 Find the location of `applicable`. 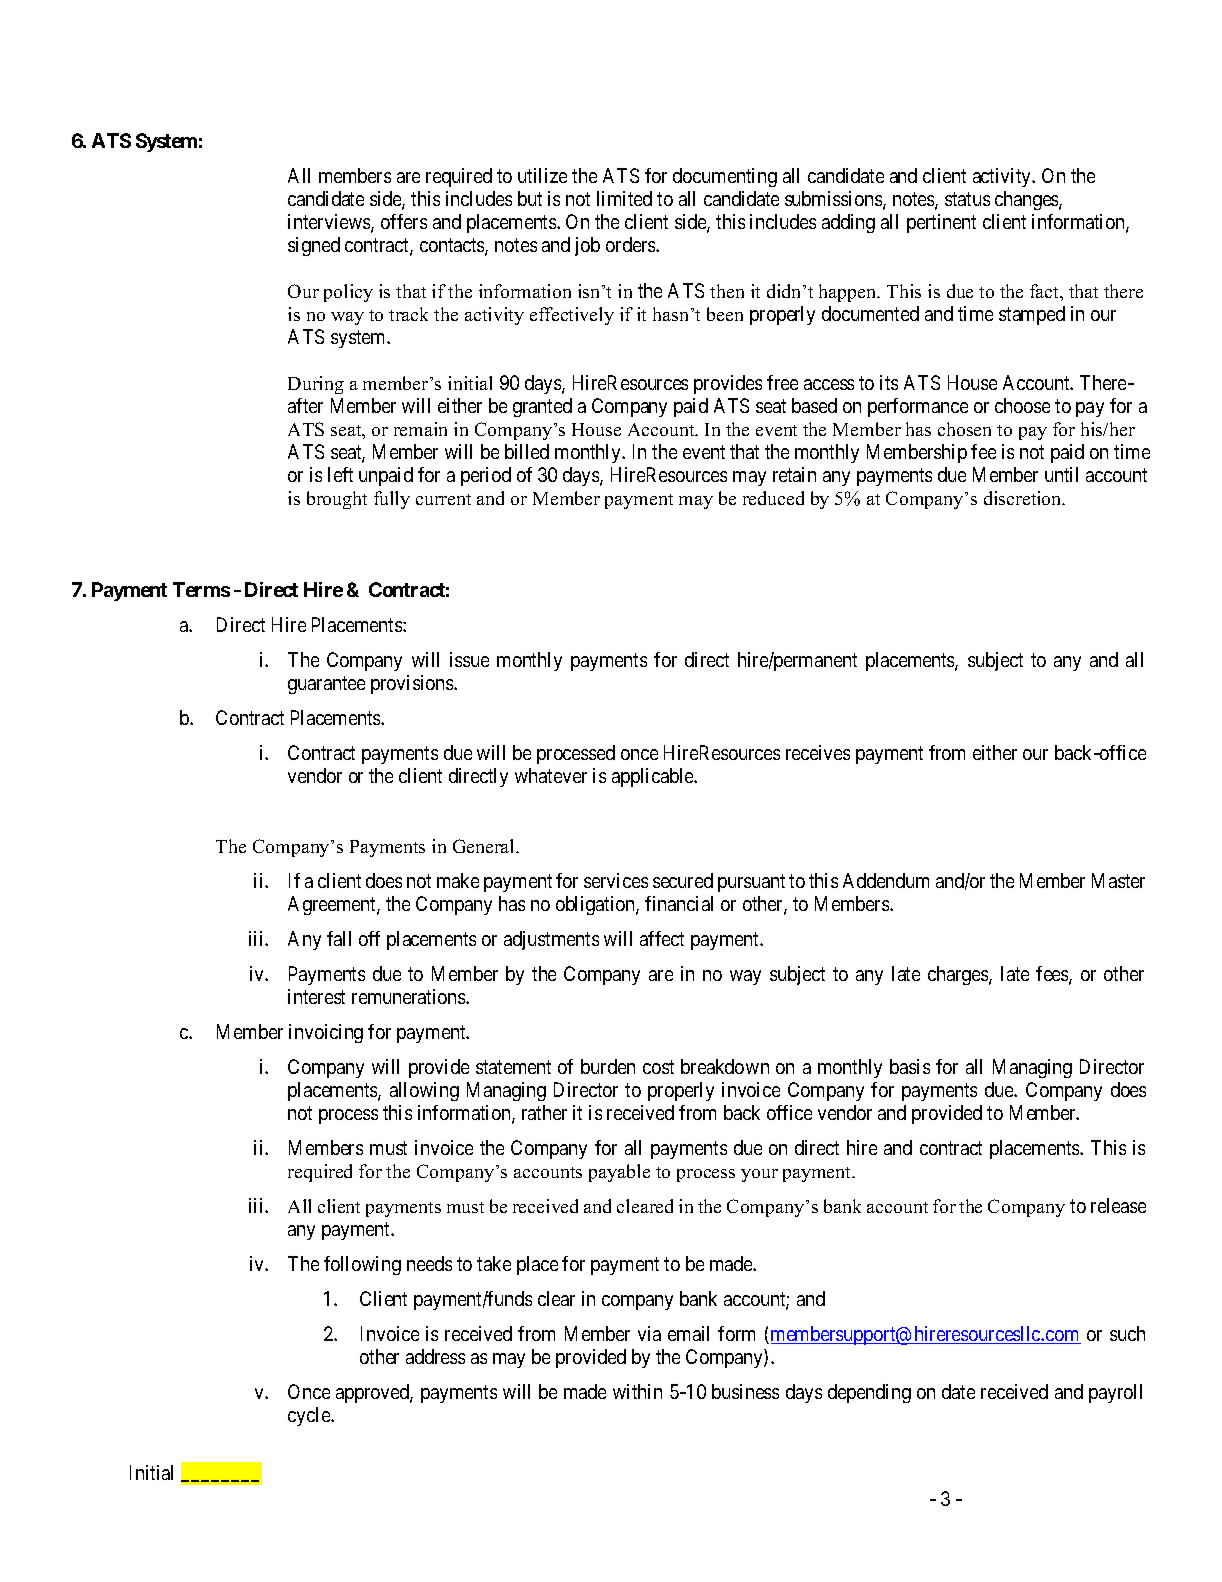

applicable is located at coordinates (653, 777).
